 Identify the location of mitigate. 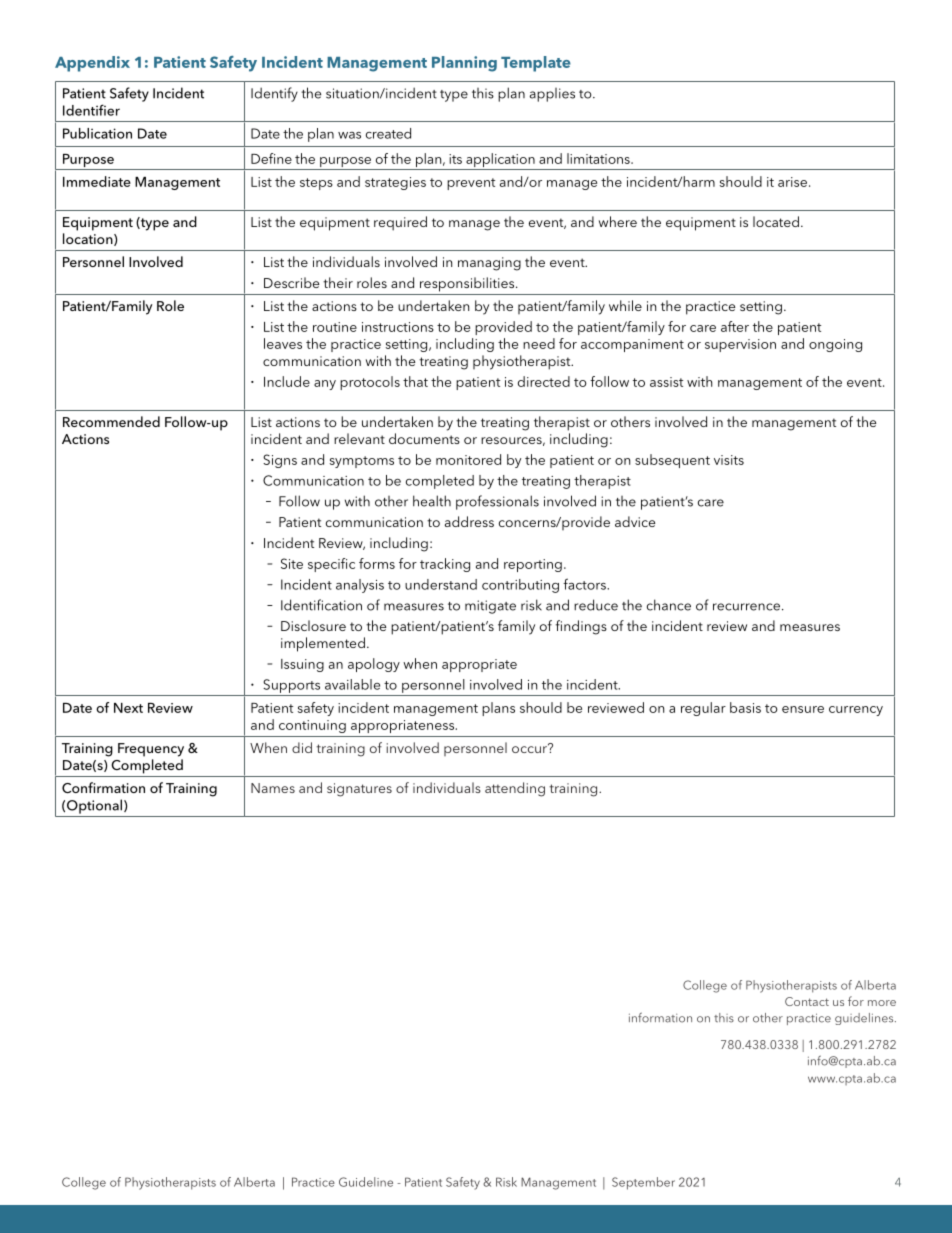
(490, 607).
